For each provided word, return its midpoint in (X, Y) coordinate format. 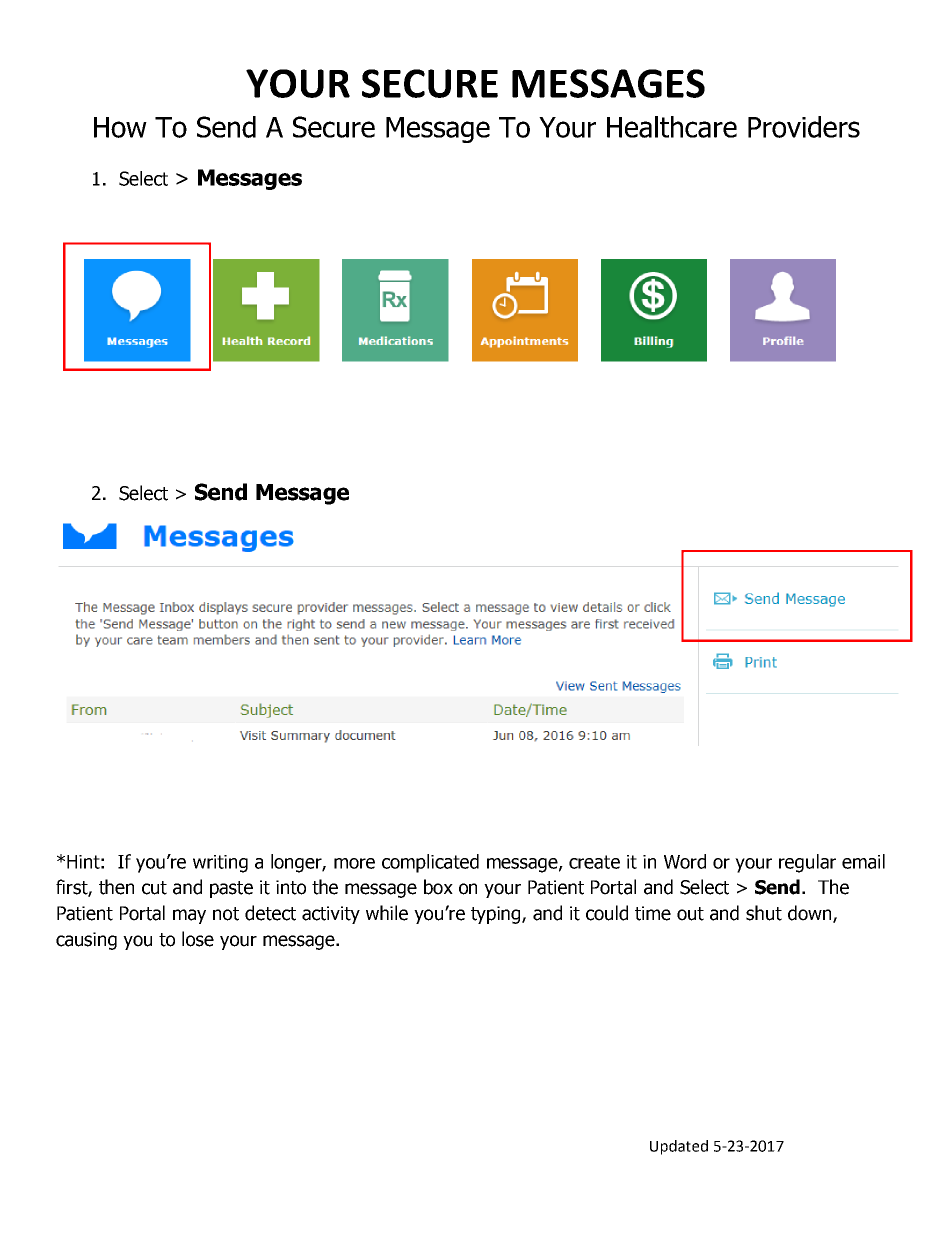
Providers (804, 127)
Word (685, 861)
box (438, 887)
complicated (430, 863)
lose (198, 939)
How (120, 127)
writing (220, 864)
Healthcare (672, 127)
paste (231, 889)
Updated (679, 1147)
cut (154, 888)
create (594, 862)
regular (807, 863)
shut (764, 913)
